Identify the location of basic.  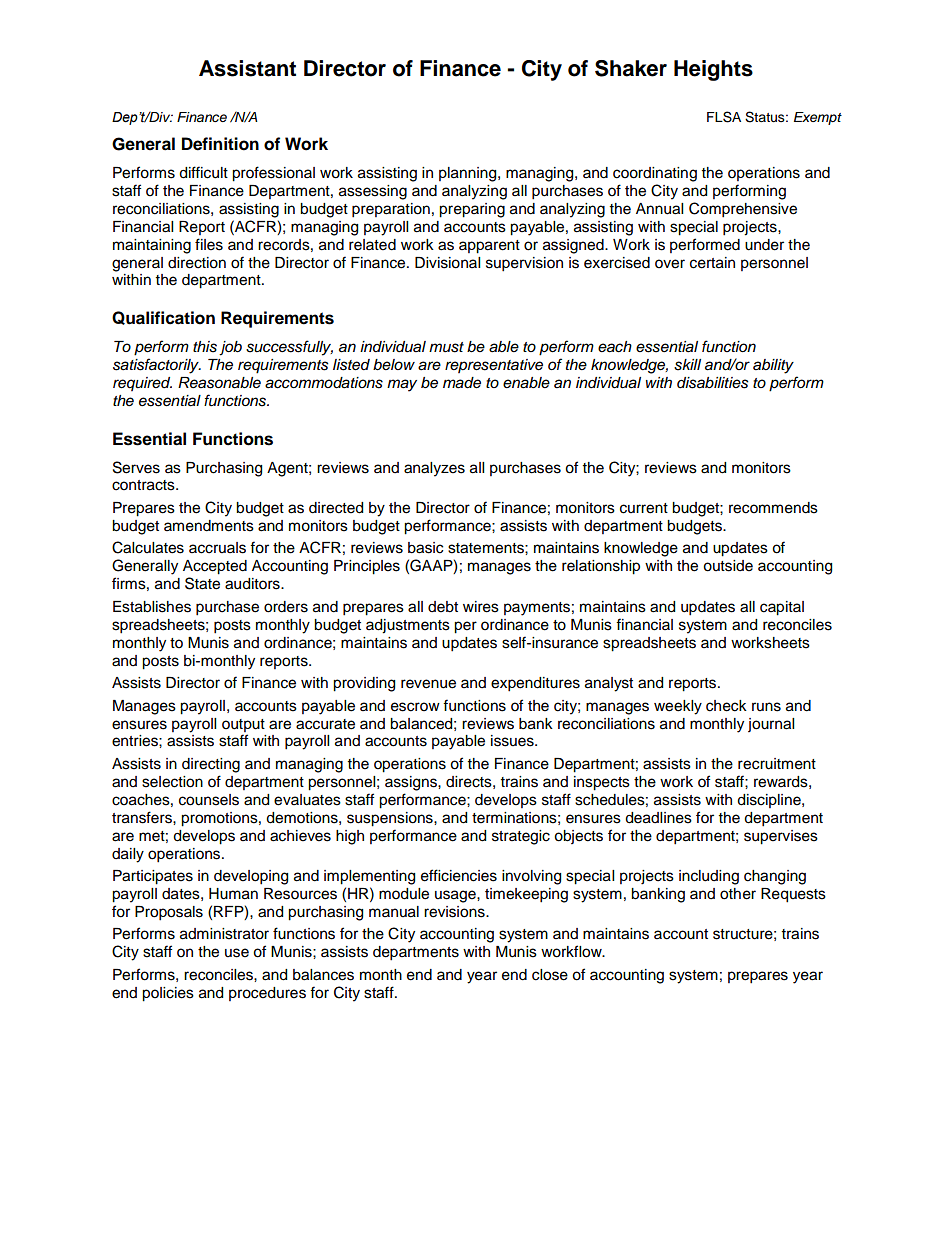
(425, 548).
